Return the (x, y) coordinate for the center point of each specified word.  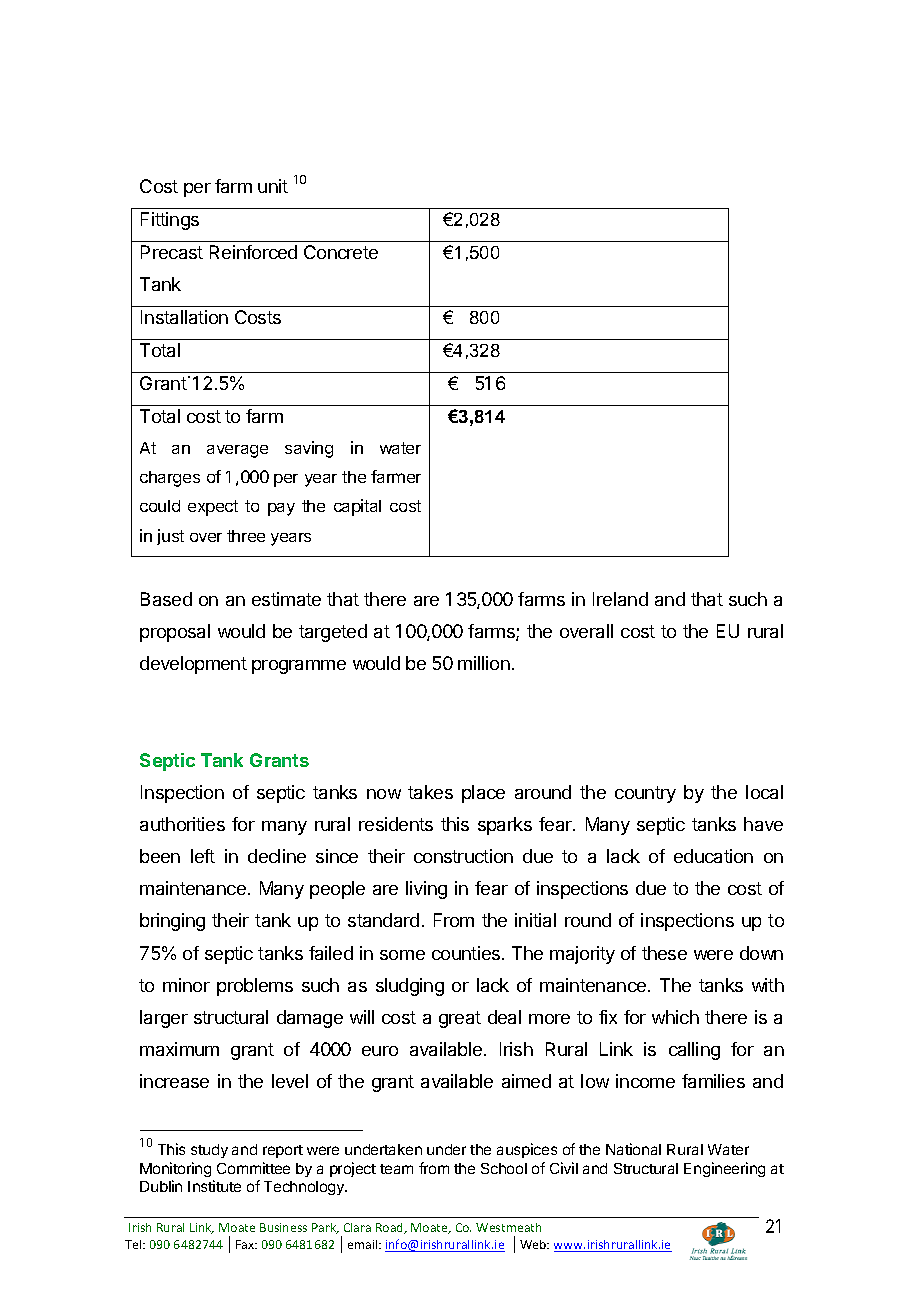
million (484, 663)
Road (391, 1228)
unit (273, 186)
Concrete (341, 252)
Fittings (170, 221)
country (645, 794)
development (193, 665)
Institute (214, 1186)
